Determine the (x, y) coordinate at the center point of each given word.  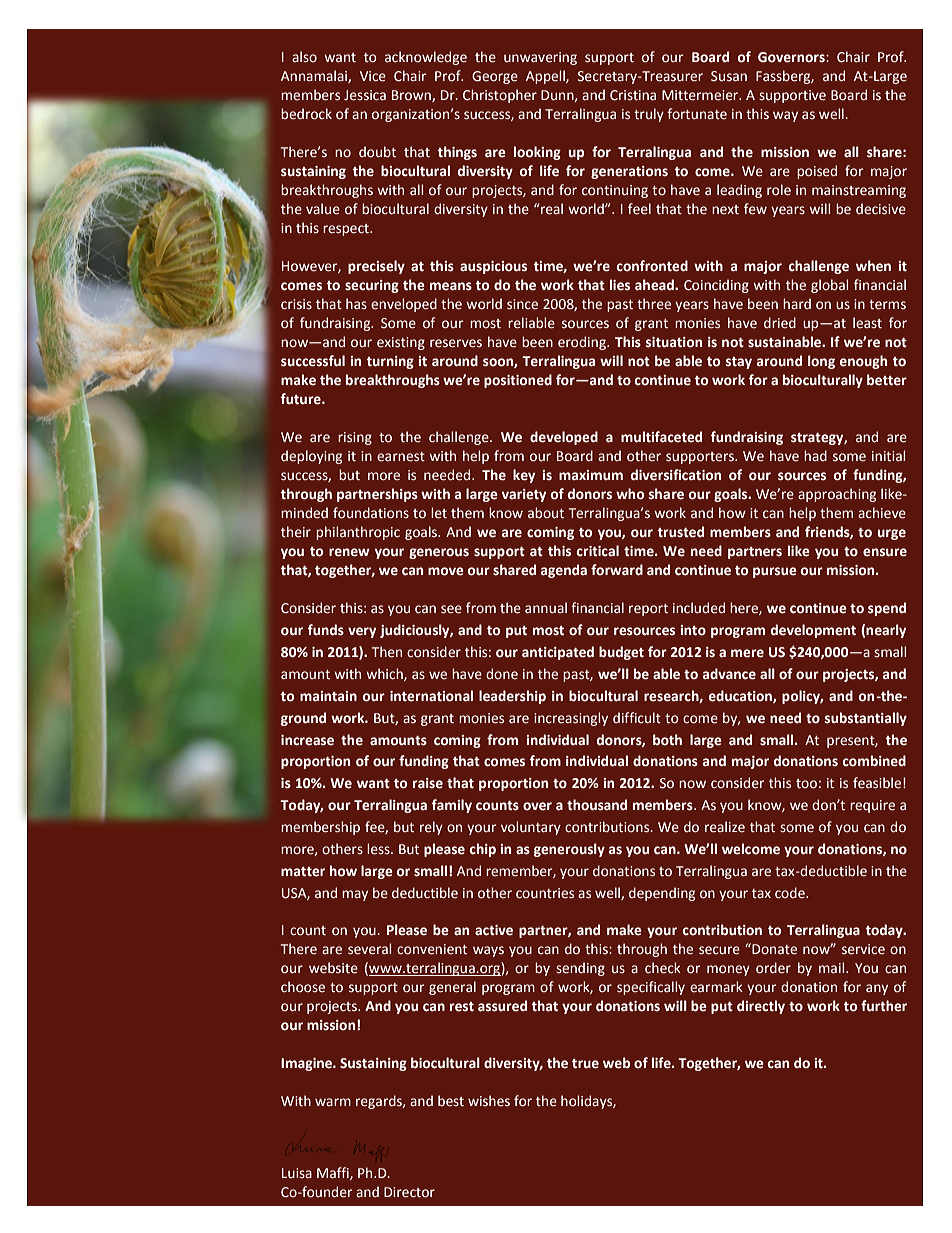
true (585, 1064)
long (821, 362)
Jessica (365, 95)
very (362, 632)
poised (817, 172)
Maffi (334, 1173)
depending (662, 894)
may (355, 895)
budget (621, 653)
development (813, 631)
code (791, 893)
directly (761, 1007)
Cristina (633, 95)
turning (390, 362)
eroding (583, 343)
